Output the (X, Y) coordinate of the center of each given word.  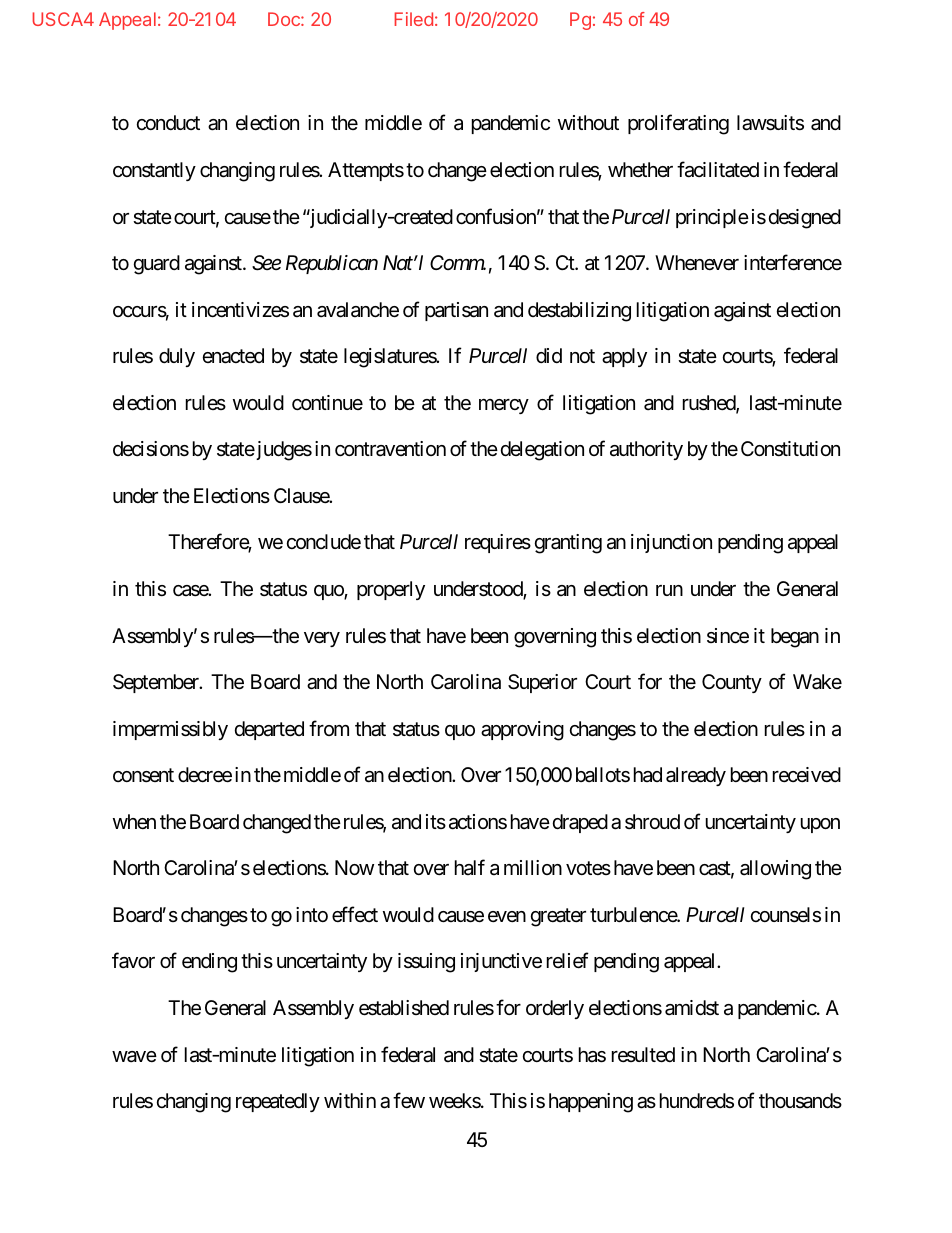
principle (712, 218)
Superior (542, 683)
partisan (456, 311)
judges (283, 451)
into (312, 914)
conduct (168, 122)
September (157, 683)
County (732, 683)
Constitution (790, 449)
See (266, 263)
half (470, 867)
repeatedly (278, 1102)
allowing (775, 870)
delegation (542, 451)
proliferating (678, 125)
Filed (413, 19)
